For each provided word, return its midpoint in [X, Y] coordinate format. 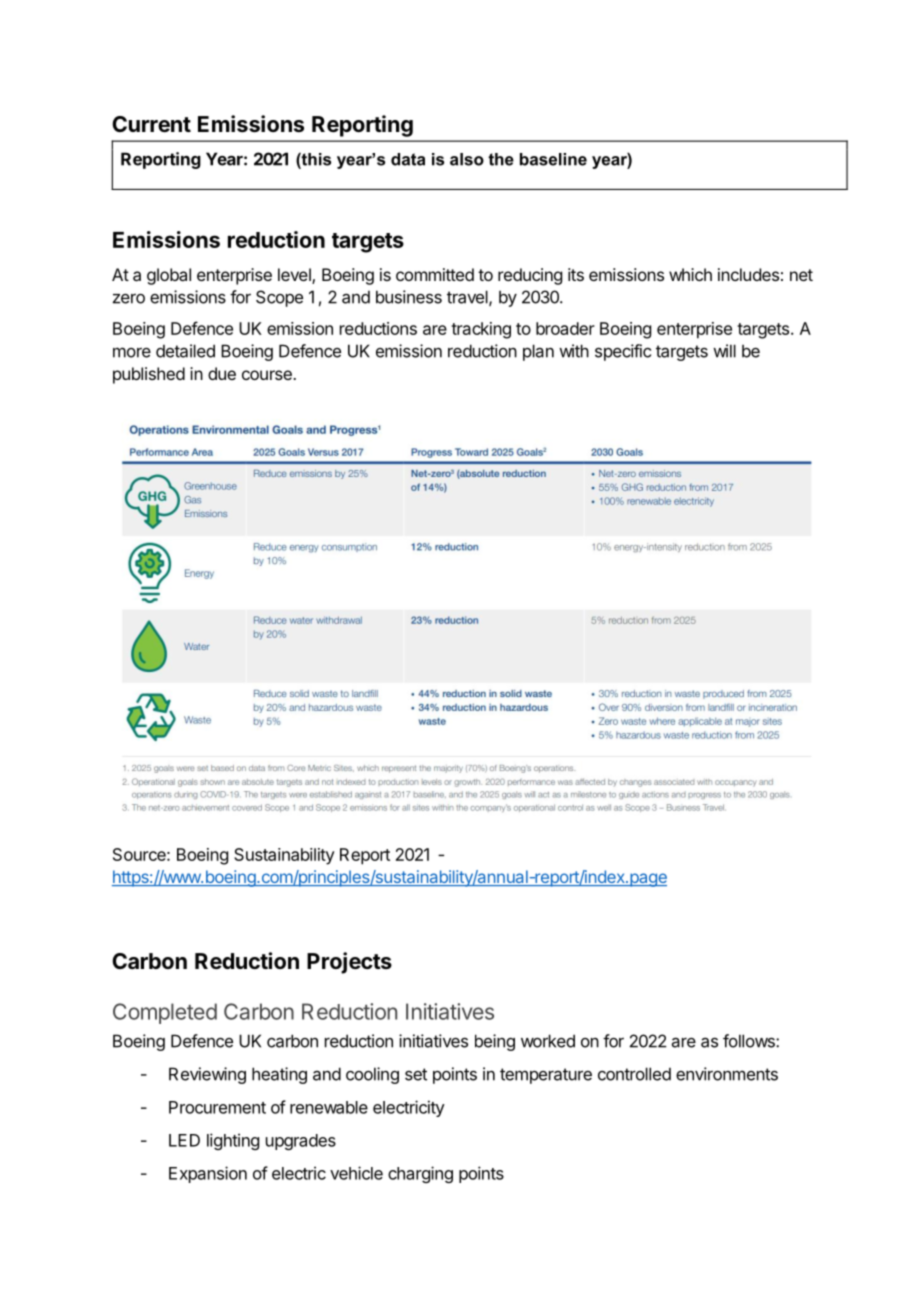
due [222, 373]
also [467, 159]
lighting [233, 1141]
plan [538, 352]
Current [151, 124]
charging [420, 1174]
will [724, 351]
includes [748, 274]
